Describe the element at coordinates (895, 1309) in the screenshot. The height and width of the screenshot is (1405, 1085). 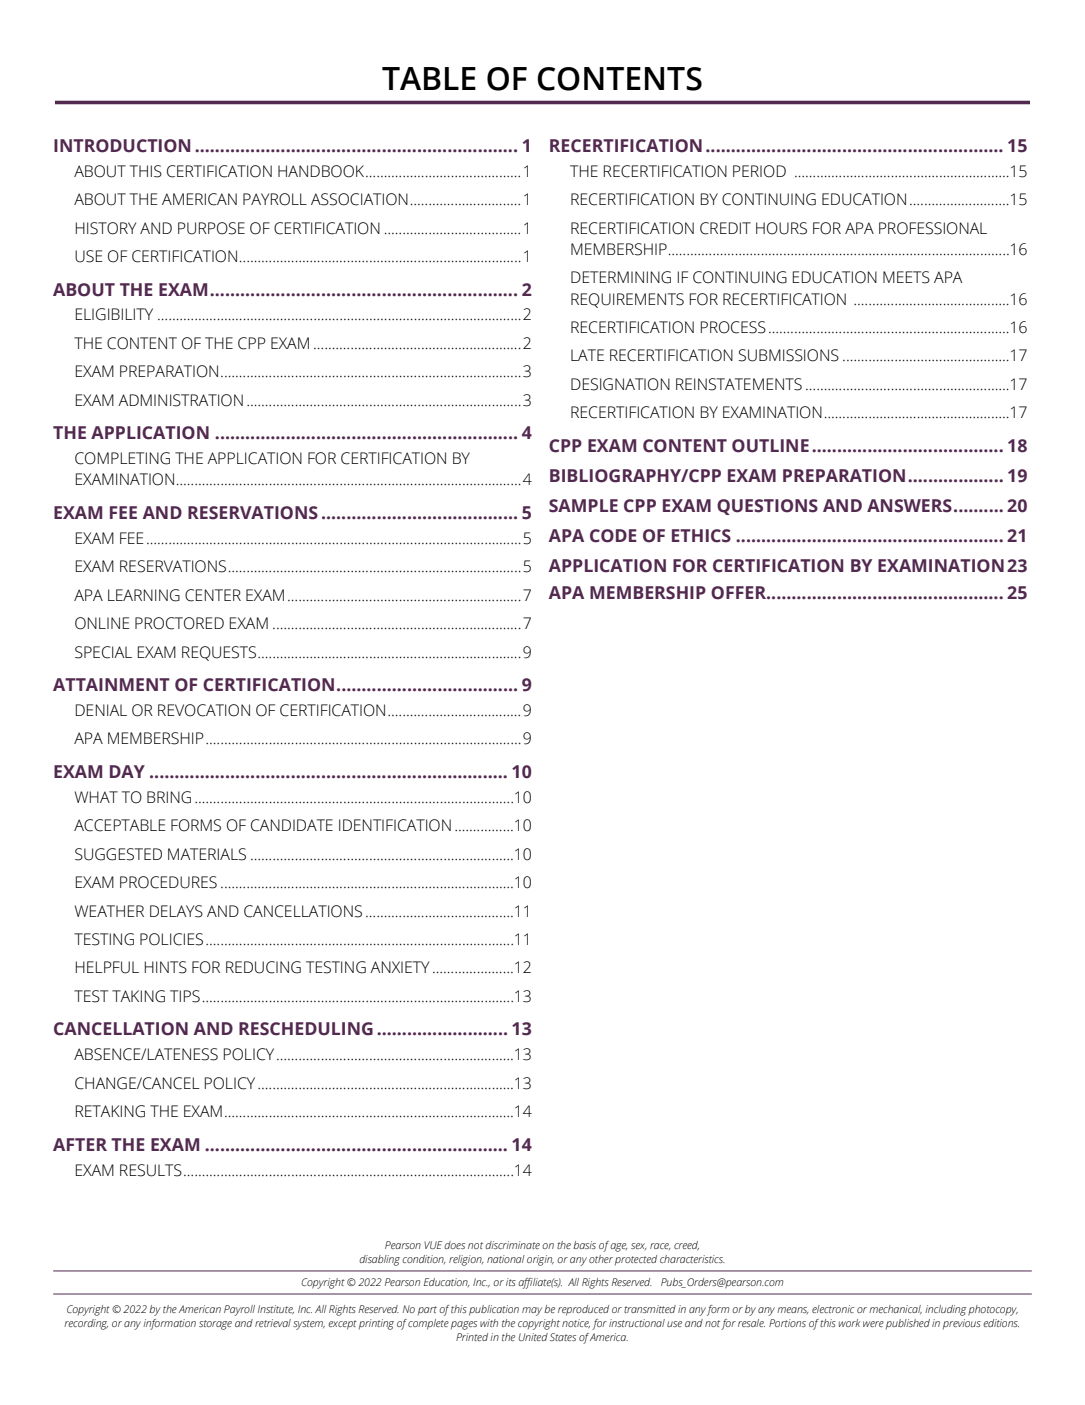
I see `mechanical` at that location.
